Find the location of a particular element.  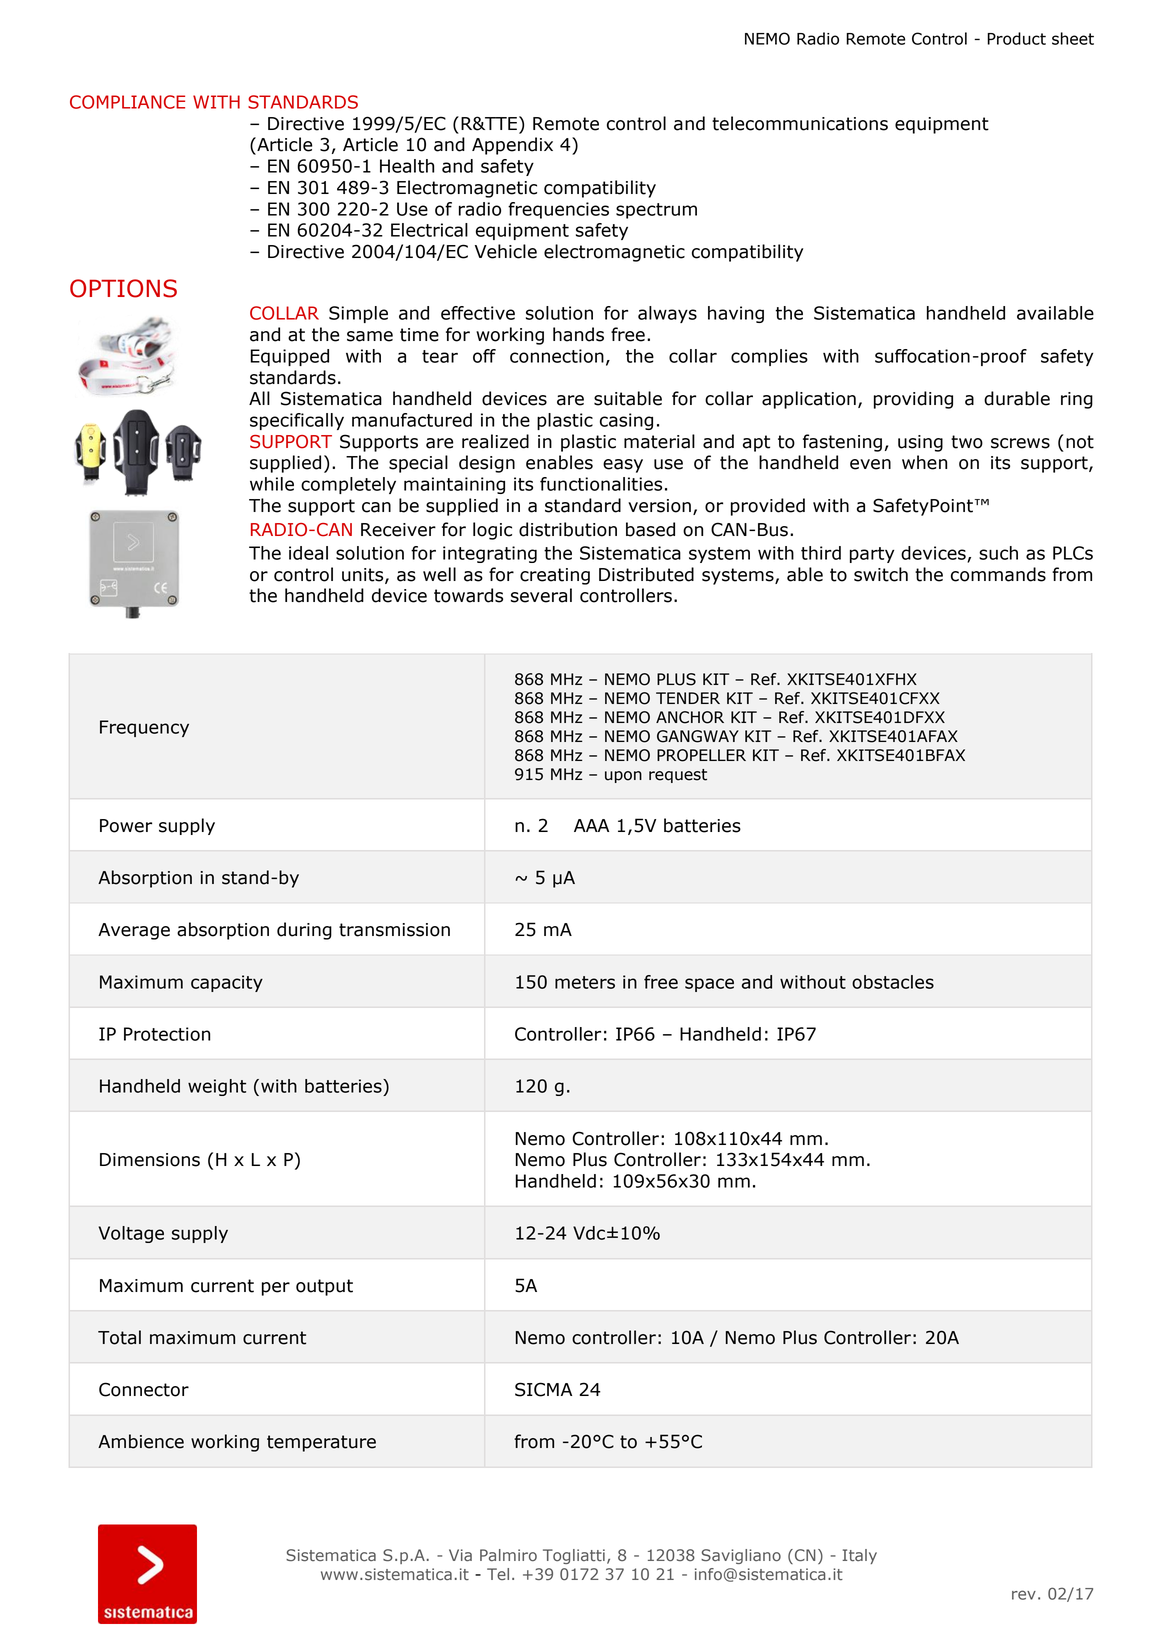

AAA is located at coordinates (591, 825).
